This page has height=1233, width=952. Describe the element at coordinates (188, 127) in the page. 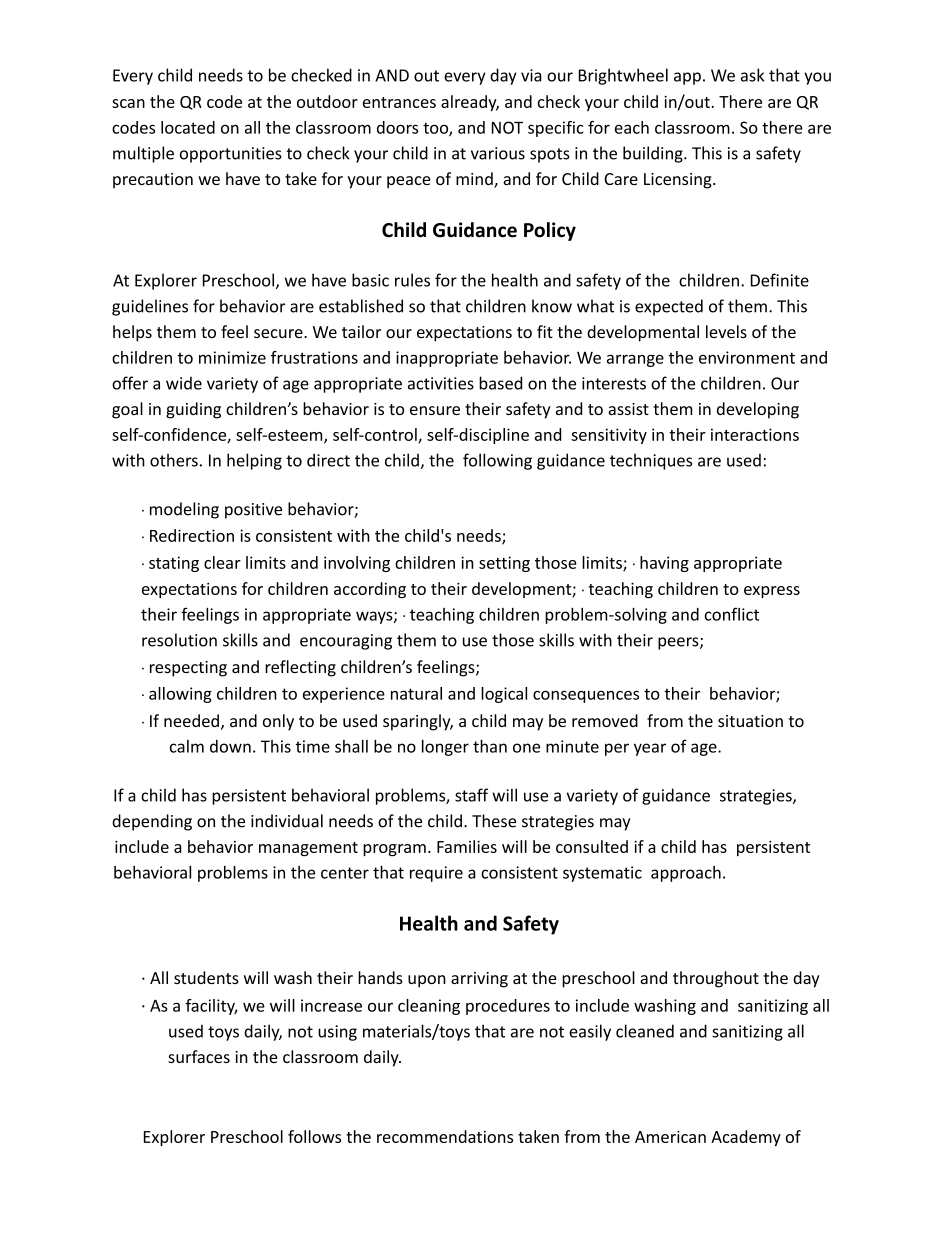

I see `located` at that location.
